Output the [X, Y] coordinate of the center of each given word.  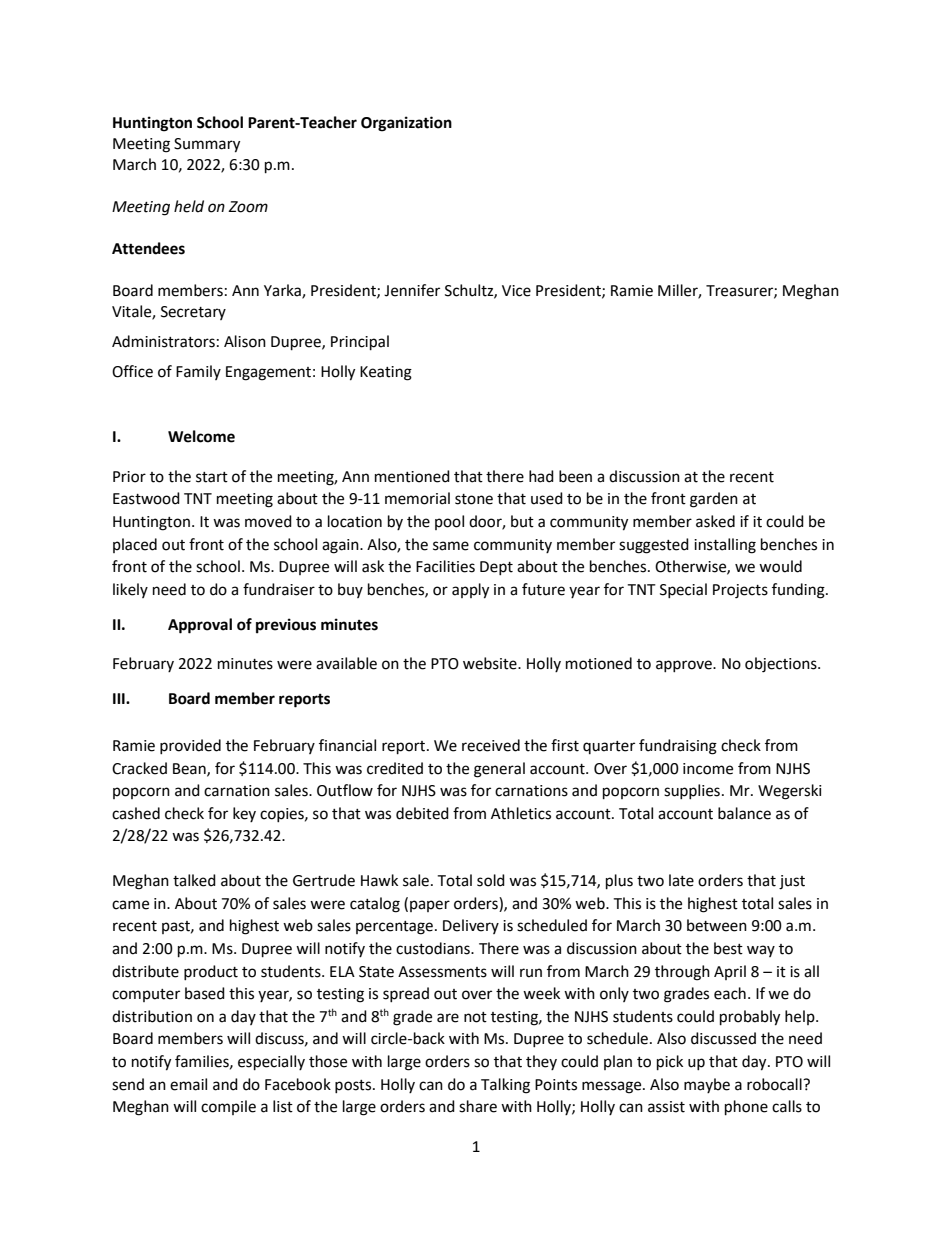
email [188, 1084]
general [499, 770]
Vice [516, 291]
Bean [190, 769]
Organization [406, 124]
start [212, 477]
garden [714, 500]
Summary [207, 145]
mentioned [412, 476]
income [708, 769]
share [478, 1106]
